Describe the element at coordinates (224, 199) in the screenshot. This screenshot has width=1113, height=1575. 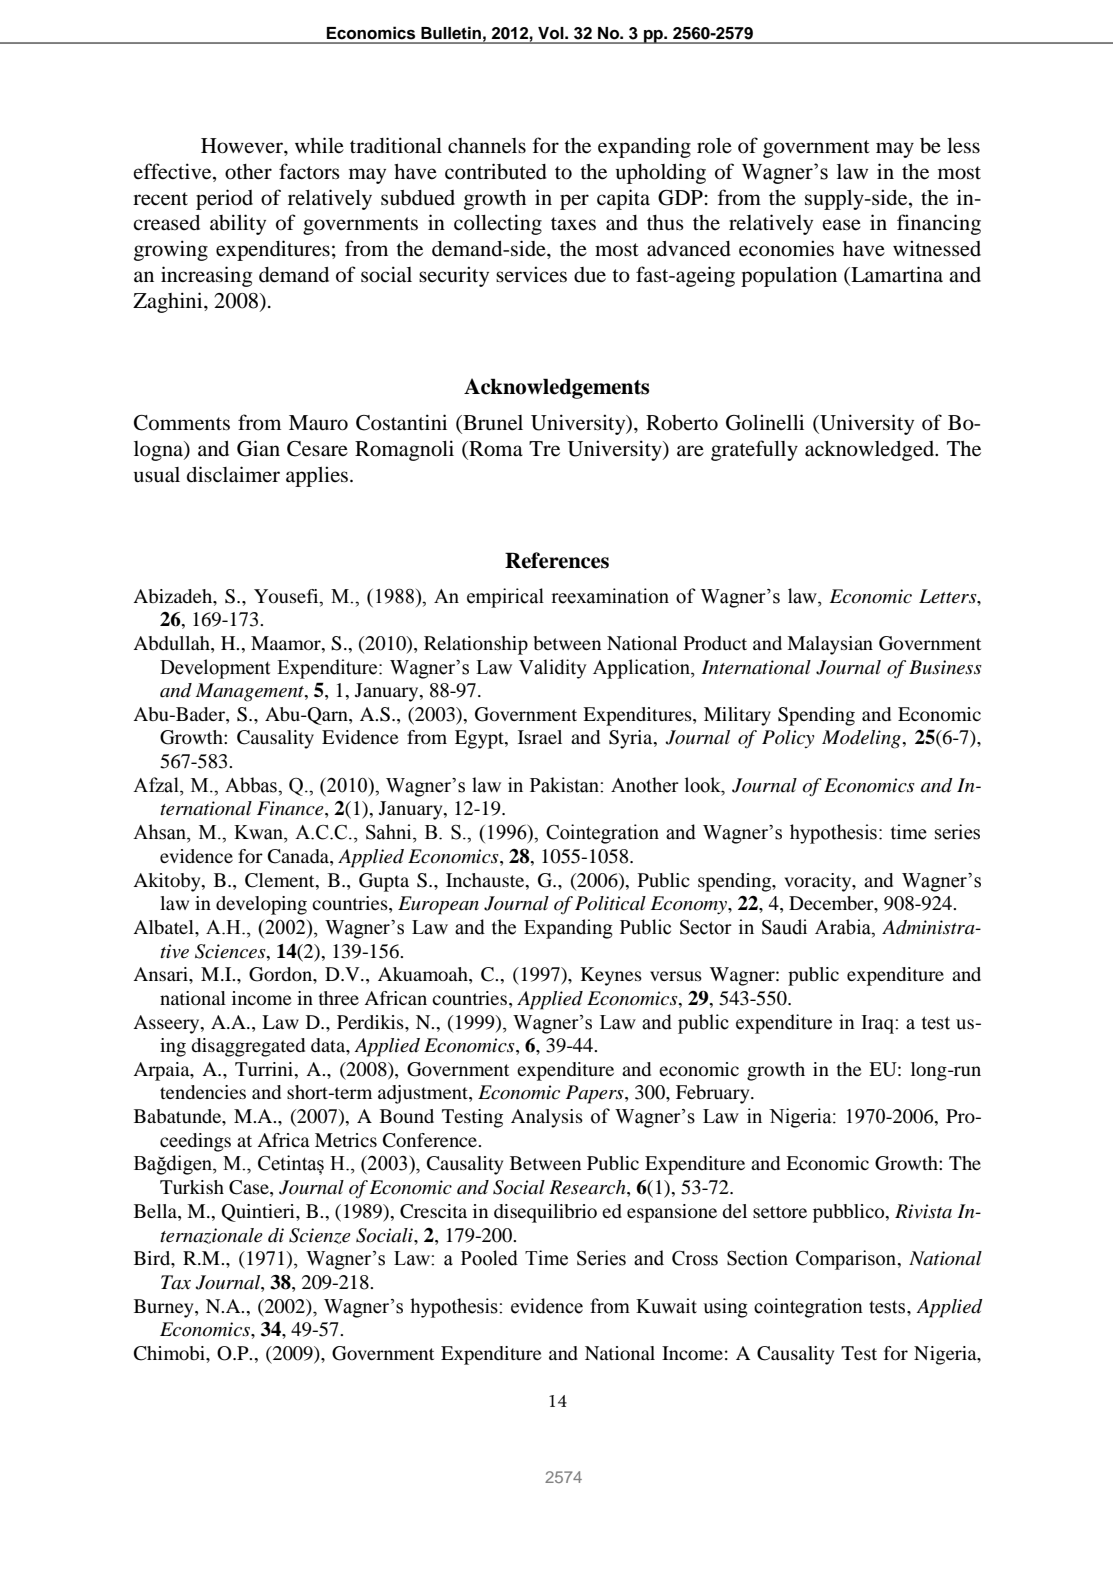
I see `period` at that location.
